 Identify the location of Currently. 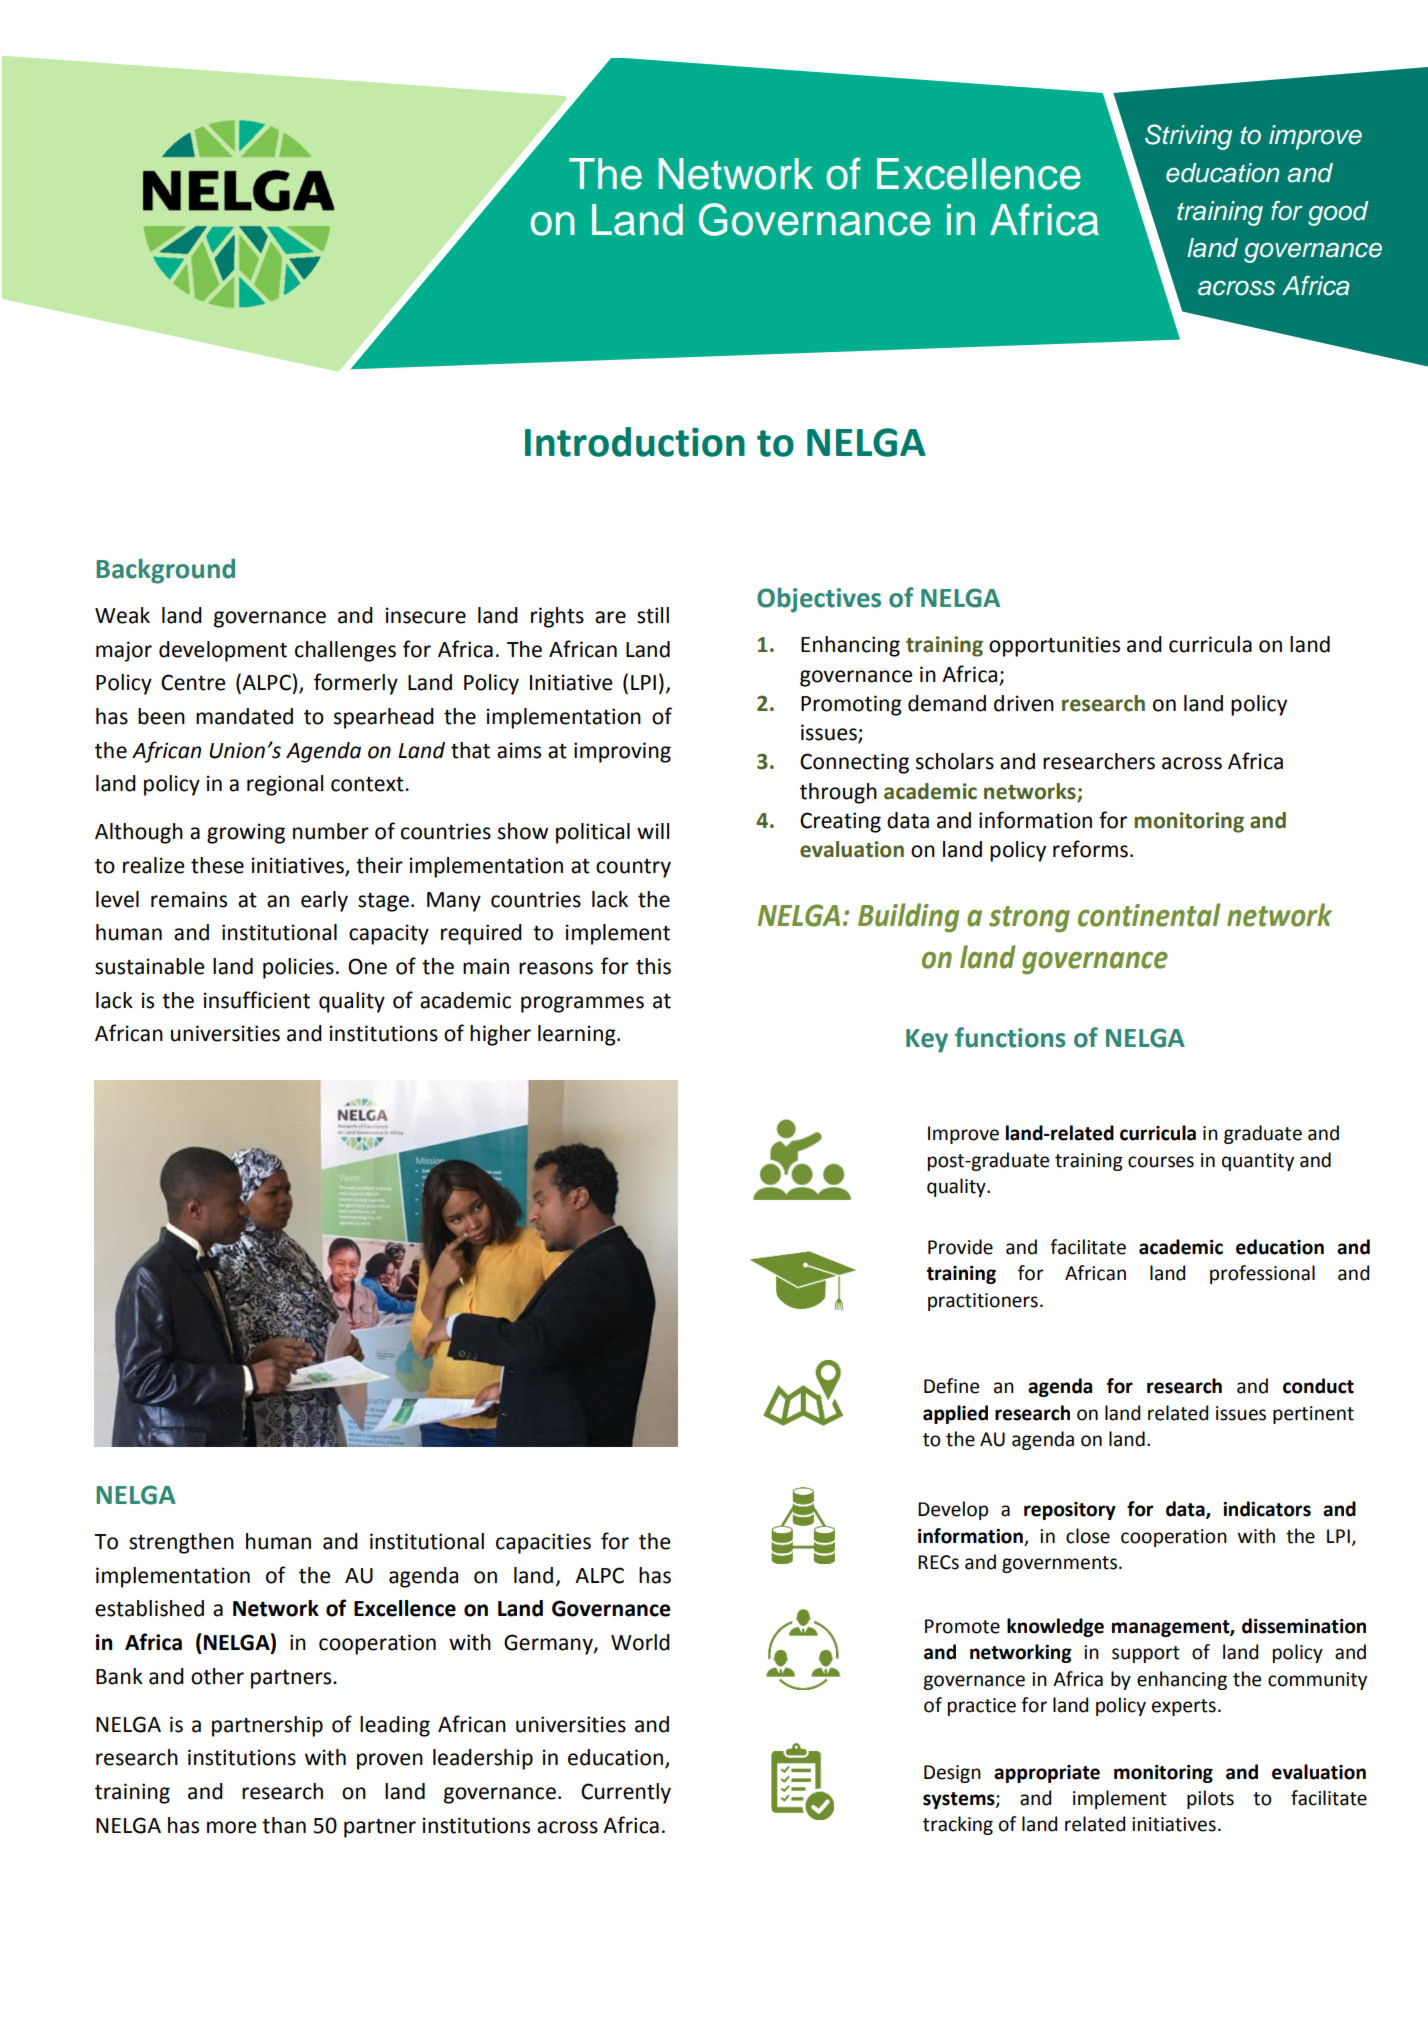
(626, 1793).
